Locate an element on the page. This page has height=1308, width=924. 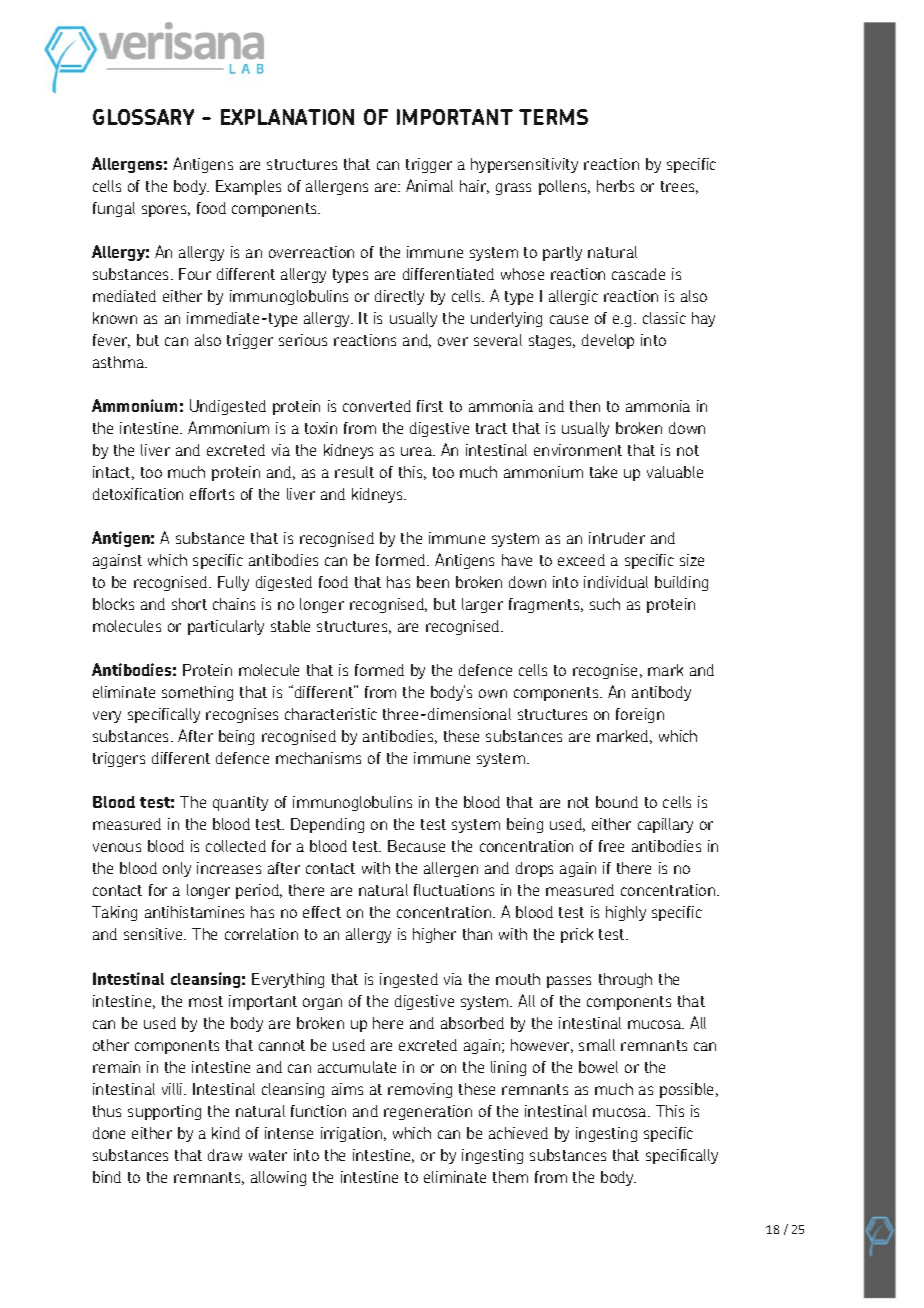
take is located at coordinates (603, 472).
